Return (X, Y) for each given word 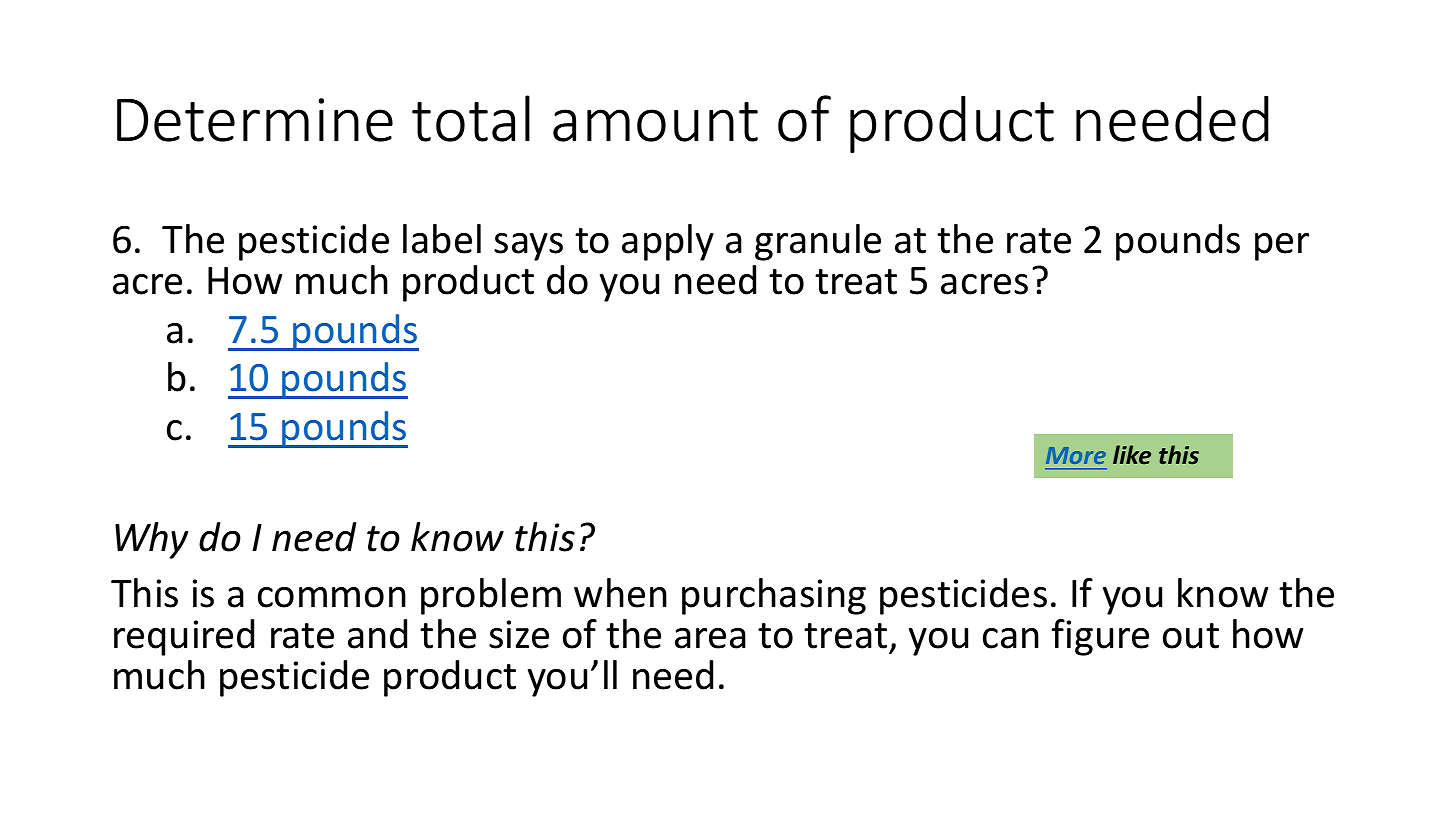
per (1282, 247)
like (1132, 455)
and (377, 634)
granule (818, 242)
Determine (255, 120)
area (710, 638)
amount (655, 122)
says (528, 247)
